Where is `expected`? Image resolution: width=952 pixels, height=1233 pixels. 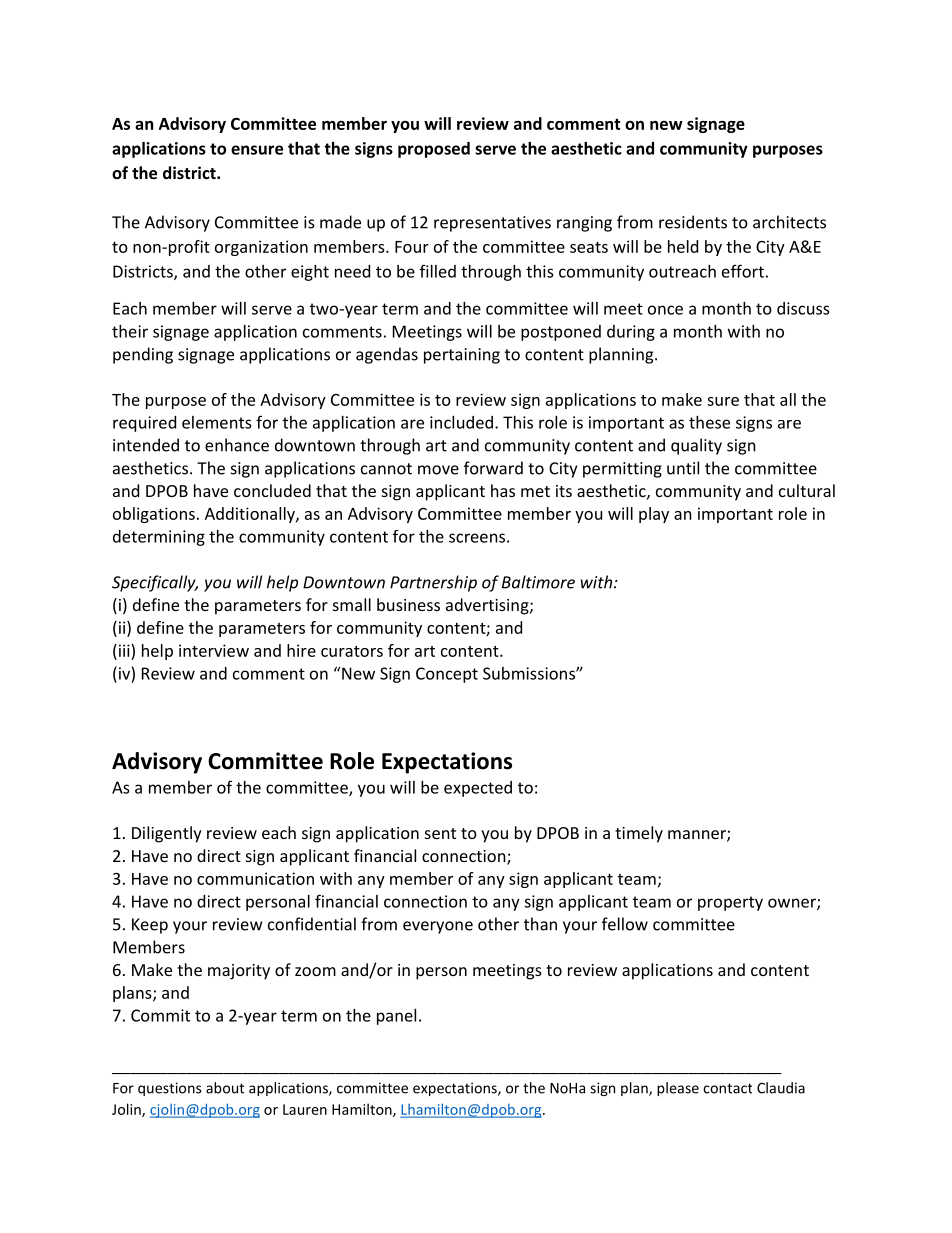
expected is located at coordinates (478, 789).
